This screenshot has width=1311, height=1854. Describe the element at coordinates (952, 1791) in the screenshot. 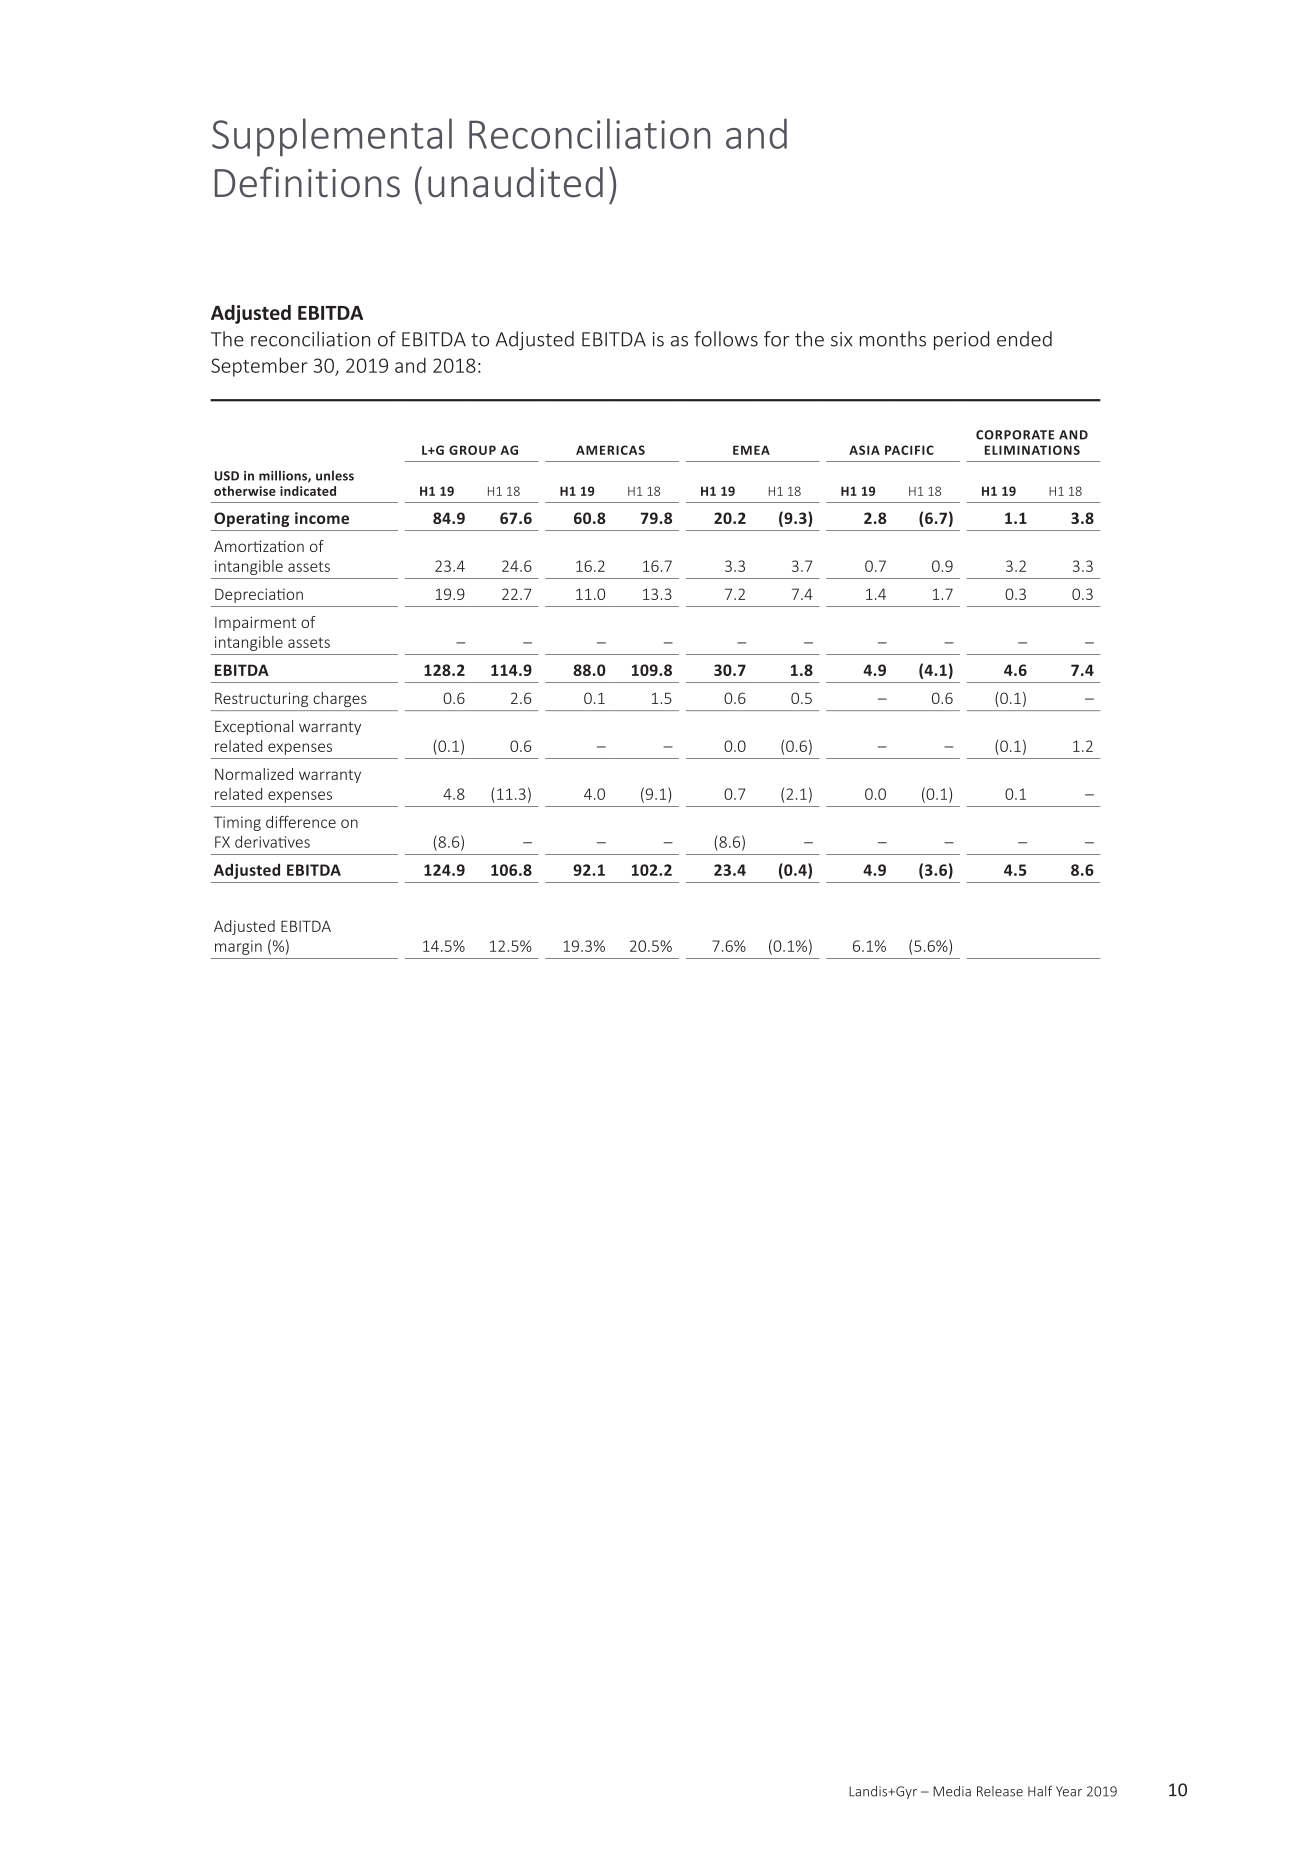

I see `Media` at that location.
